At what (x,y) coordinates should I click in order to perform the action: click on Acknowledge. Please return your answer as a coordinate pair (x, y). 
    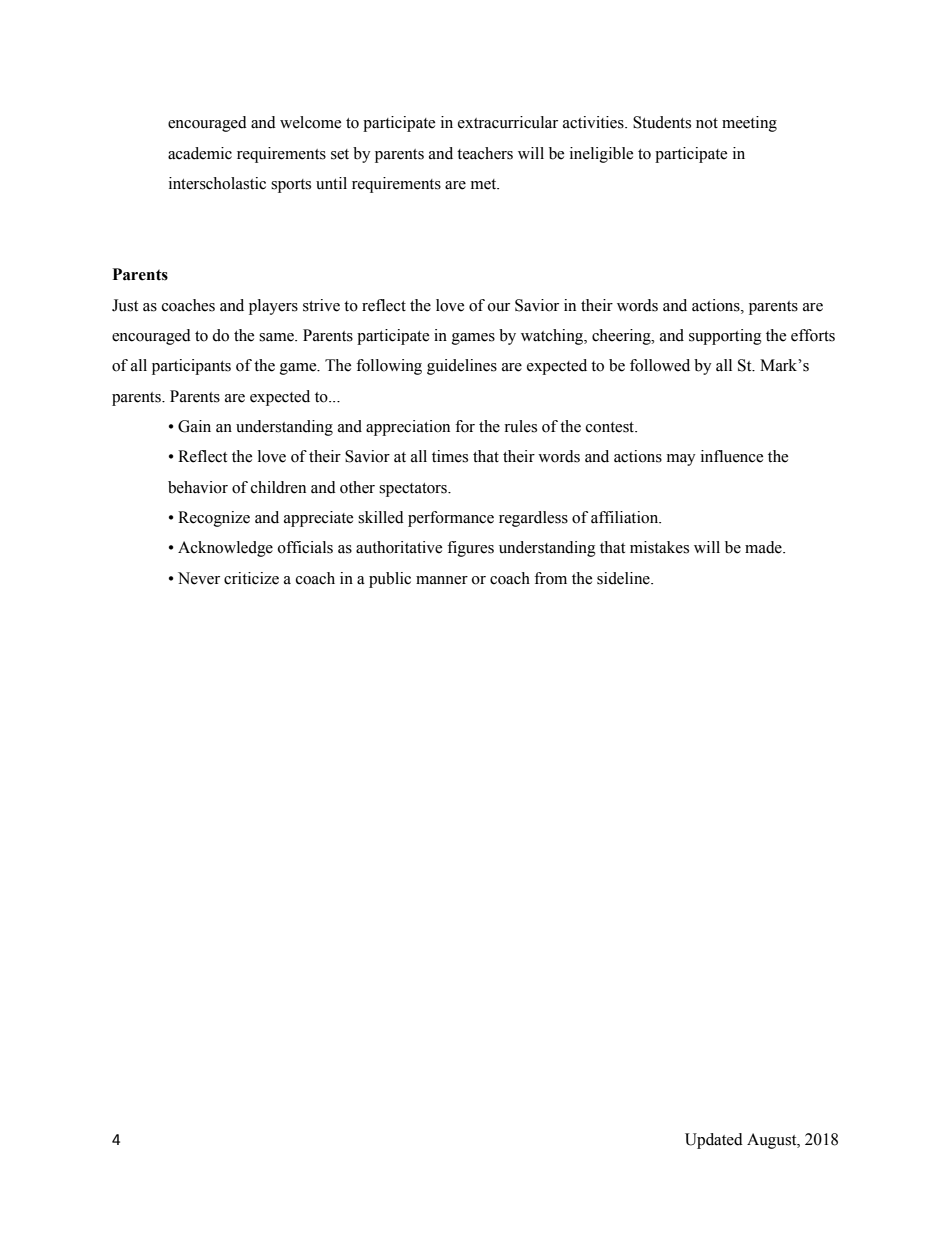
    Looking at the image, I should click on (225, 549).
